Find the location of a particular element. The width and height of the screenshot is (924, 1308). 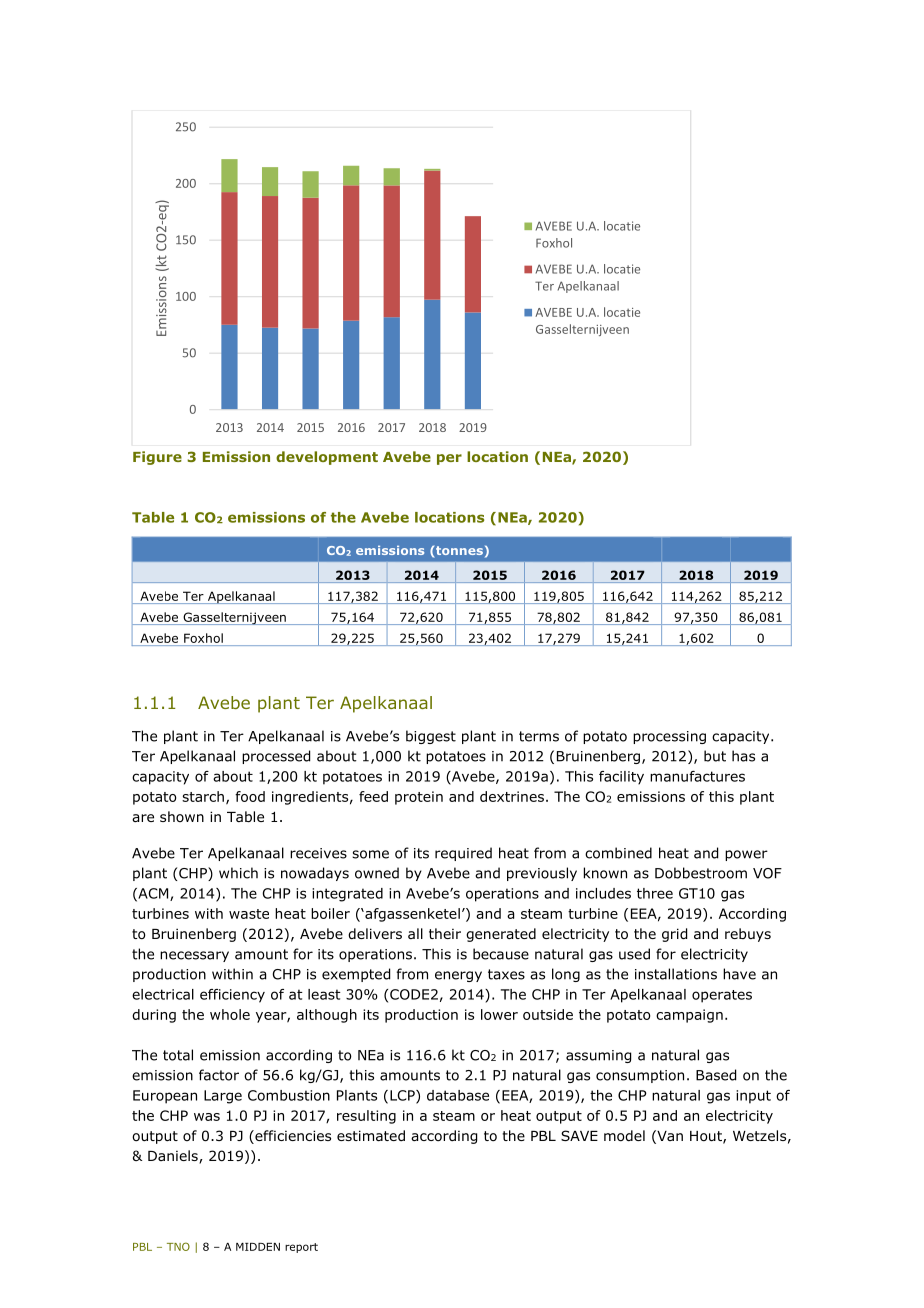

report is located at coordinates (301, 1248).
